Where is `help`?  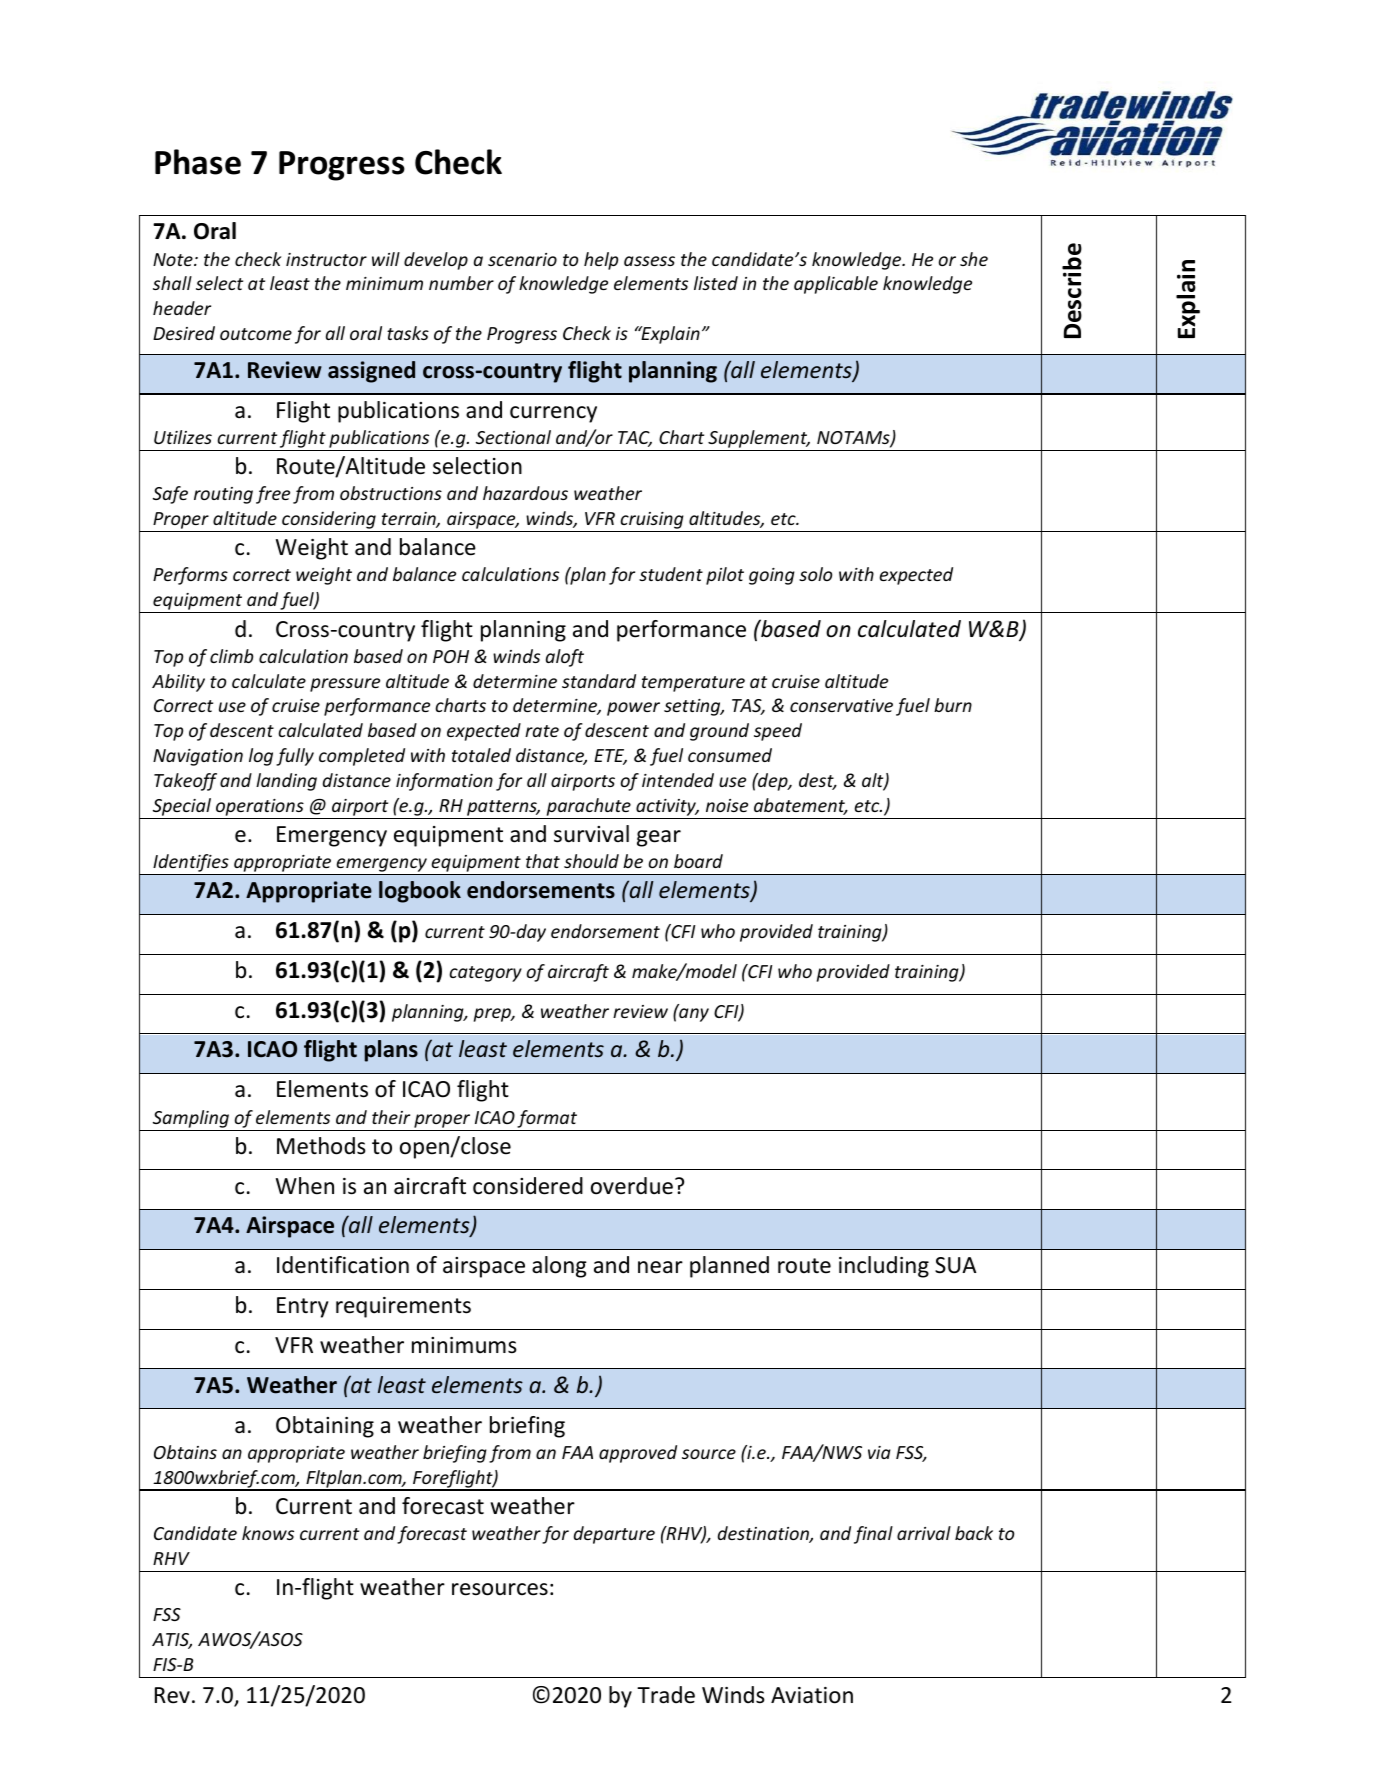
help is located at coordinates (601, 261).
